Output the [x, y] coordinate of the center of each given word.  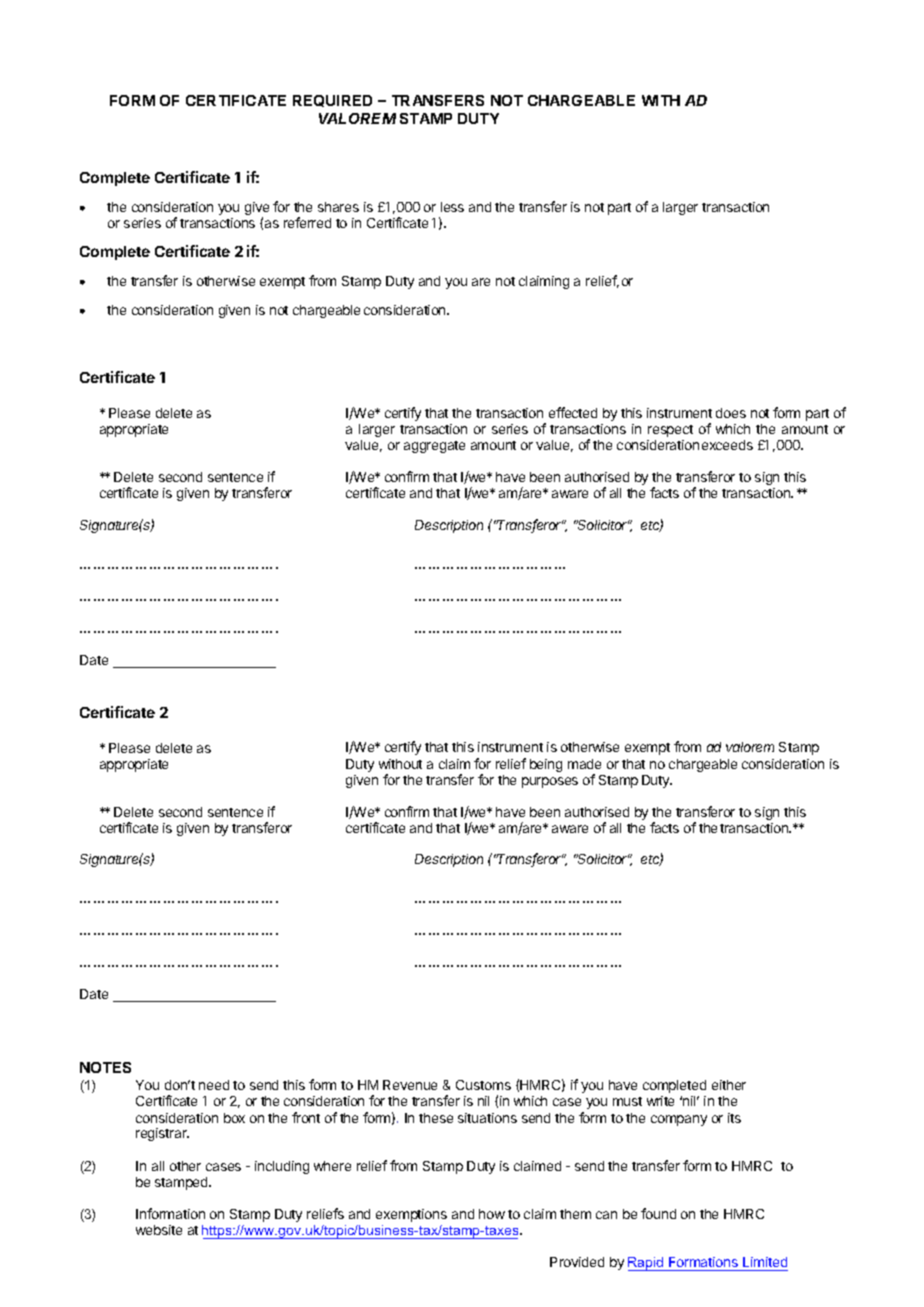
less [452, 207]
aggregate [434, 447]
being [546, 765]
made [584, 764]
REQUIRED [332, 101]
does [731, 413]
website [159, 1230]
